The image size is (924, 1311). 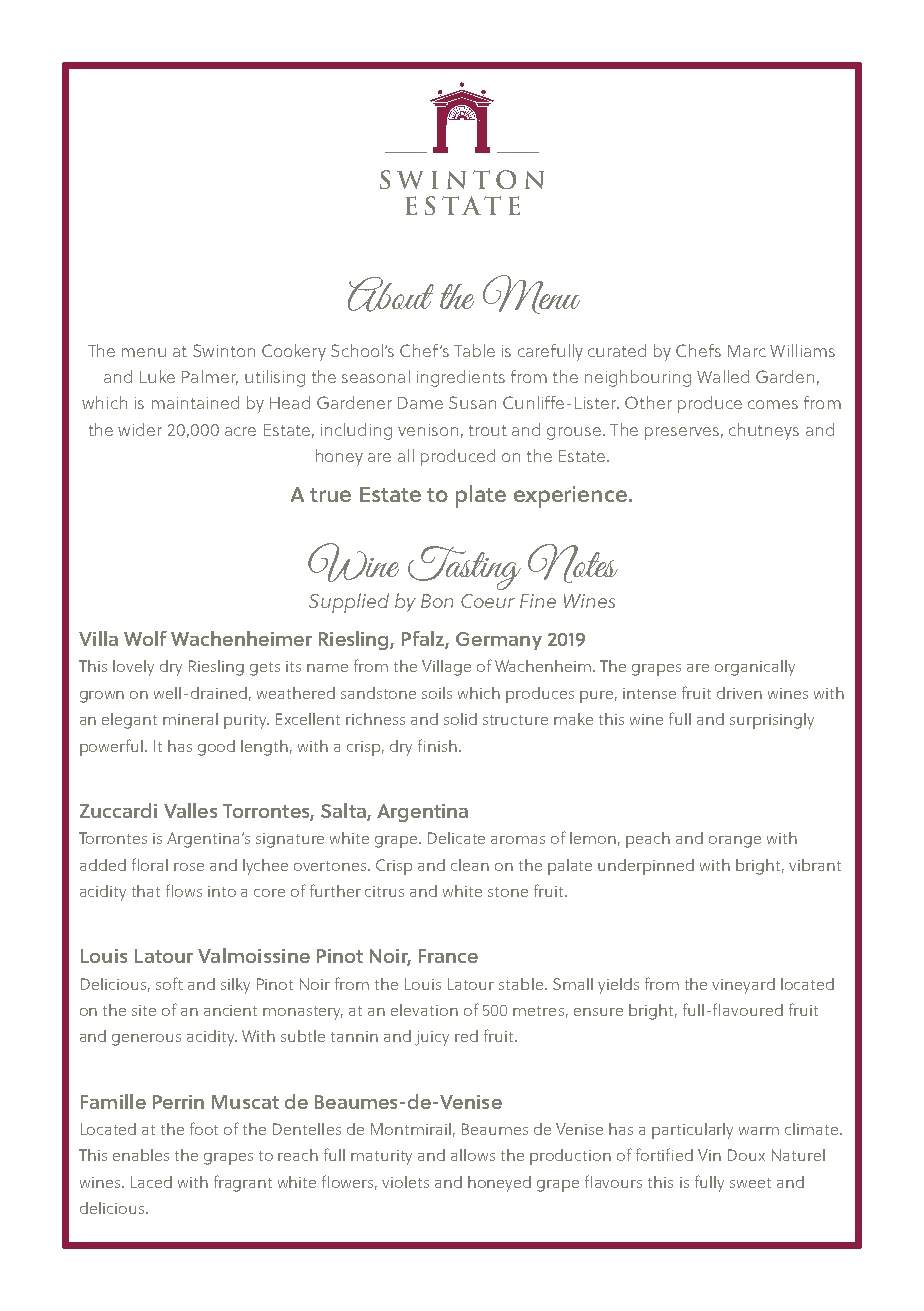 I want to click on enables, so click(x=141, y=1155).
